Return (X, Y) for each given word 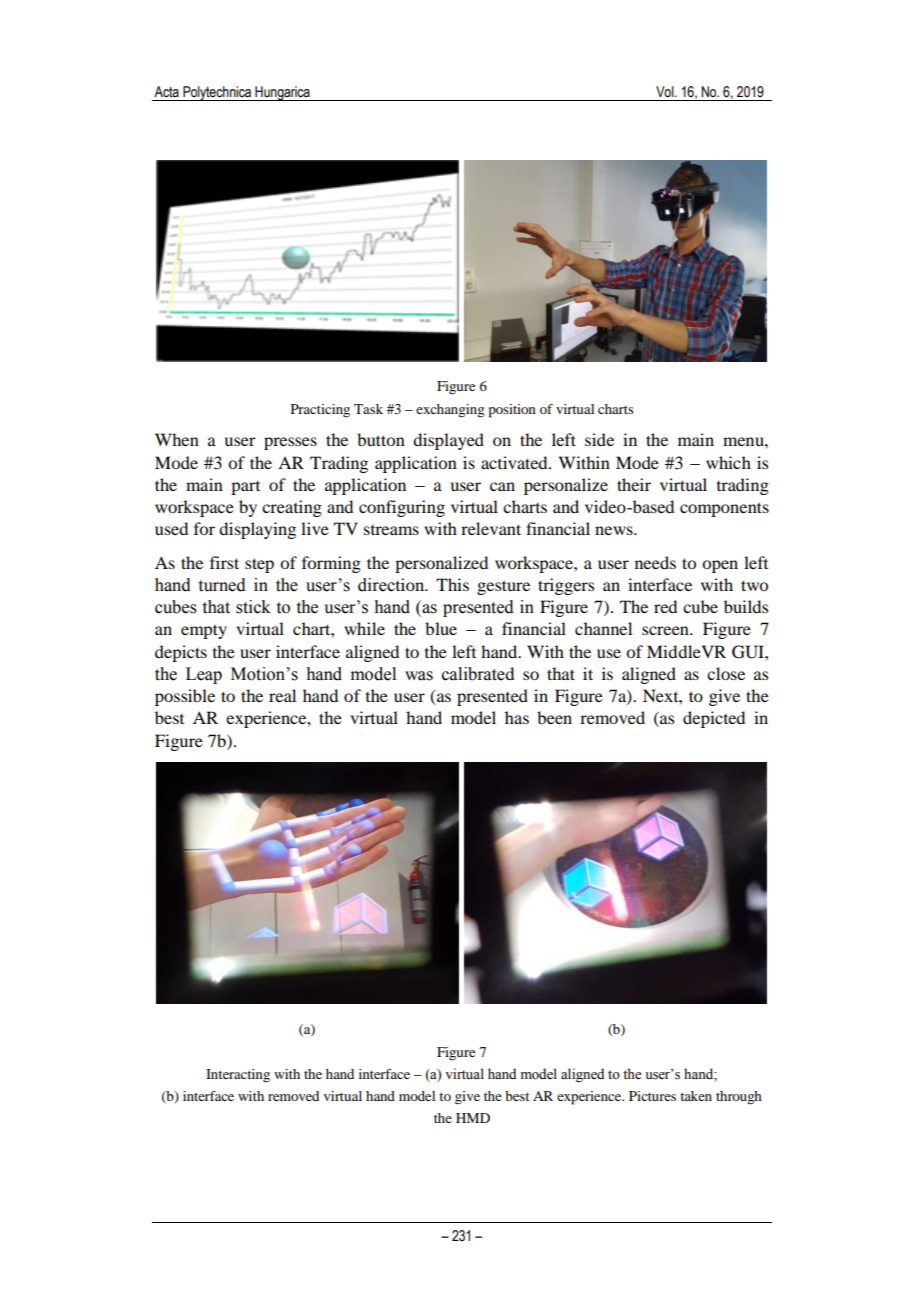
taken (696, 1096)
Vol (666, 92)
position (512, 411)
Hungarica (282, 93)
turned (222, 585)
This (452, 584)
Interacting (238, 1076)
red (665, 606)
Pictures (652, 1096)
